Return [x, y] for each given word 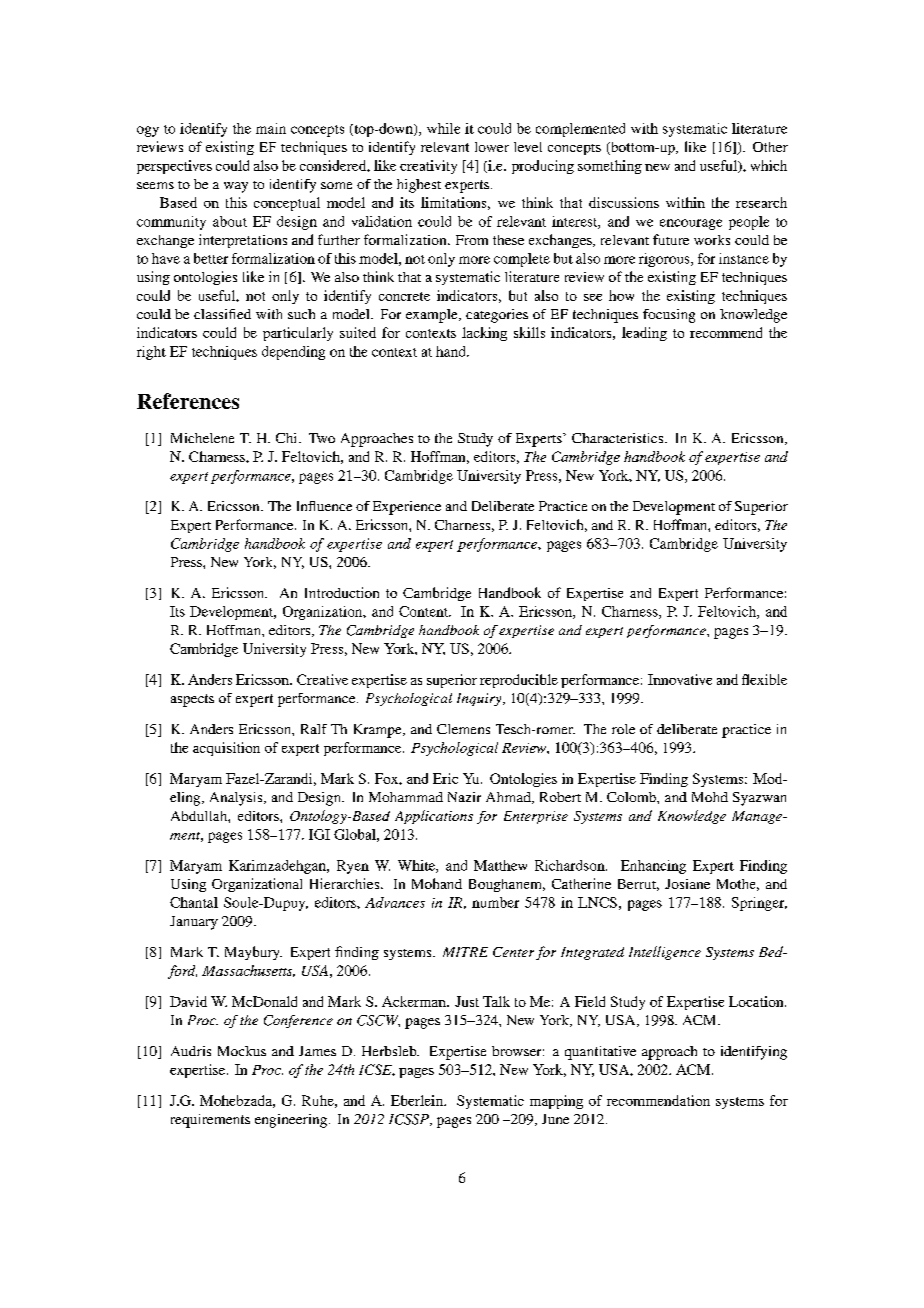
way [236, 187]
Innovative [680, 679]
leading [644, 334]
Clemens [463, 729]
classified [222, 314]
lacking [484, 334]
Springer [759, 904]
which [769, 165]
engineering [292, 1121]
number [495, 902]
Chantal [194, 902]
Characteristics [619, 438]
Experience [407, 508]
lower [492, 147]
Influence [324, 506]
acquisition [226, 749]
